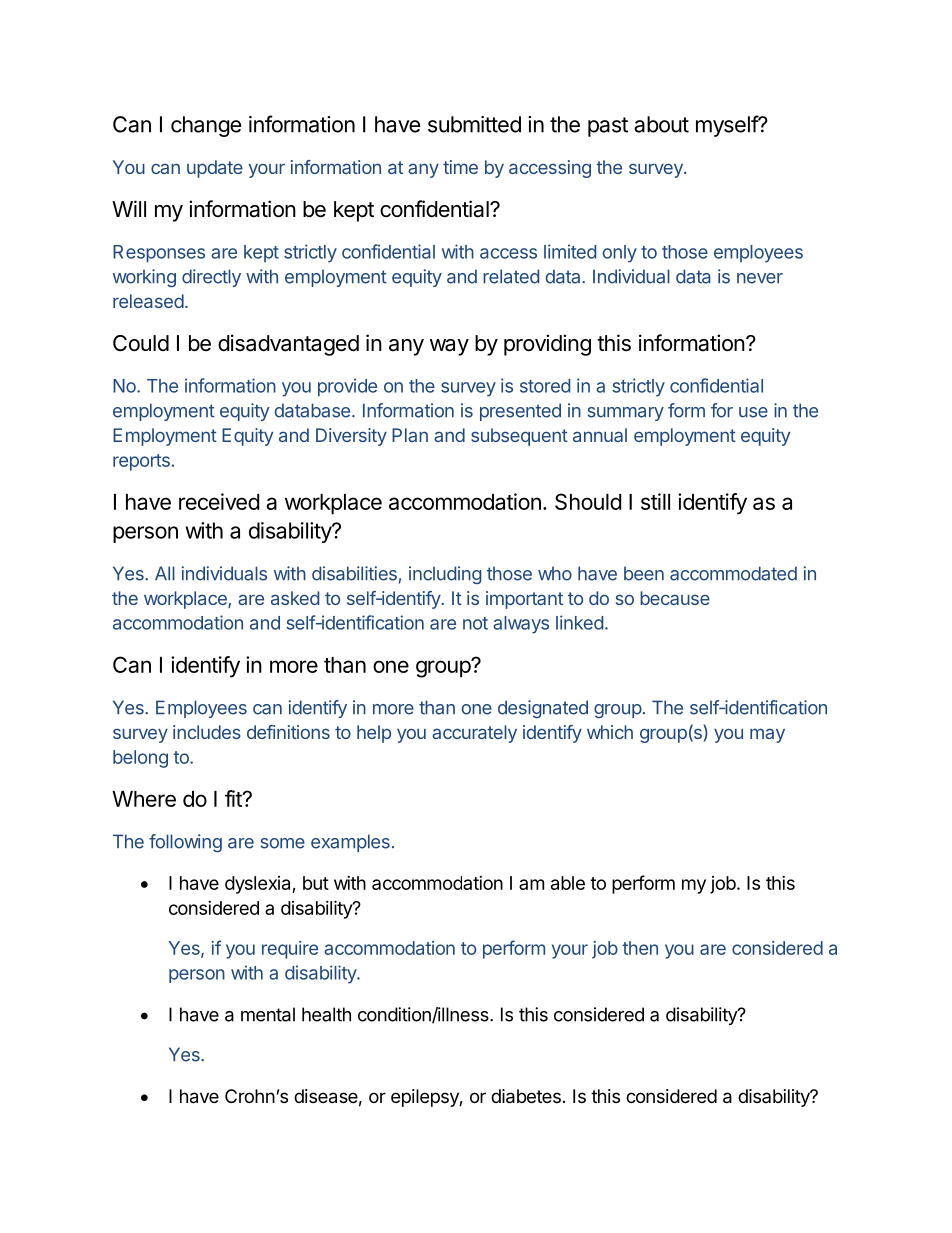 Image resolution: width=952 pixels, height=1233 pixels. Describe the element at coordinates (215, 169) in the screenshot. I see `update` at that location.
